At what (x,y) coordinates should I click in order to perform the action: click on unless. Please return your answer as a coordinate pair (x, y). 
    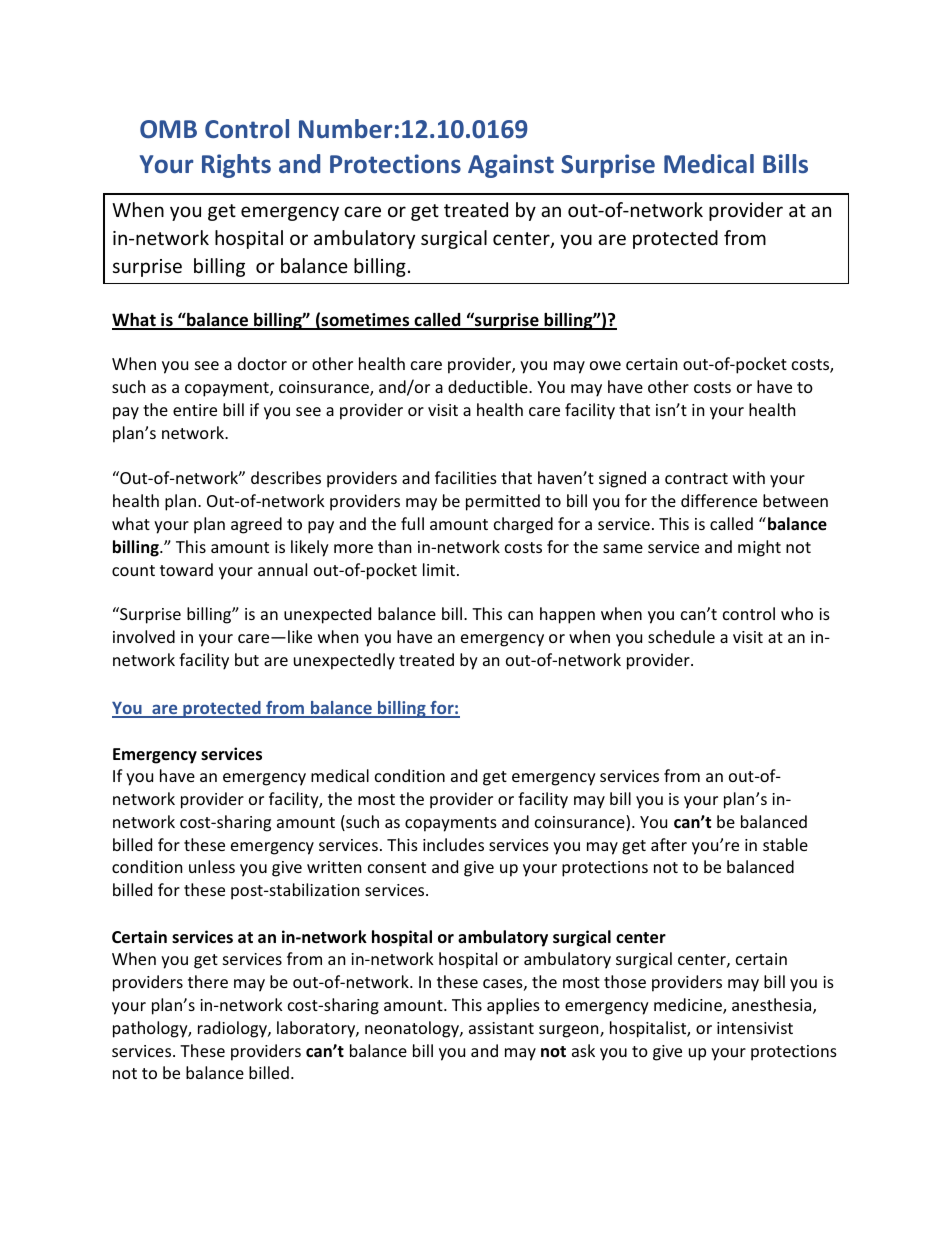
    Looking at the image, I should click on (212, 866).
